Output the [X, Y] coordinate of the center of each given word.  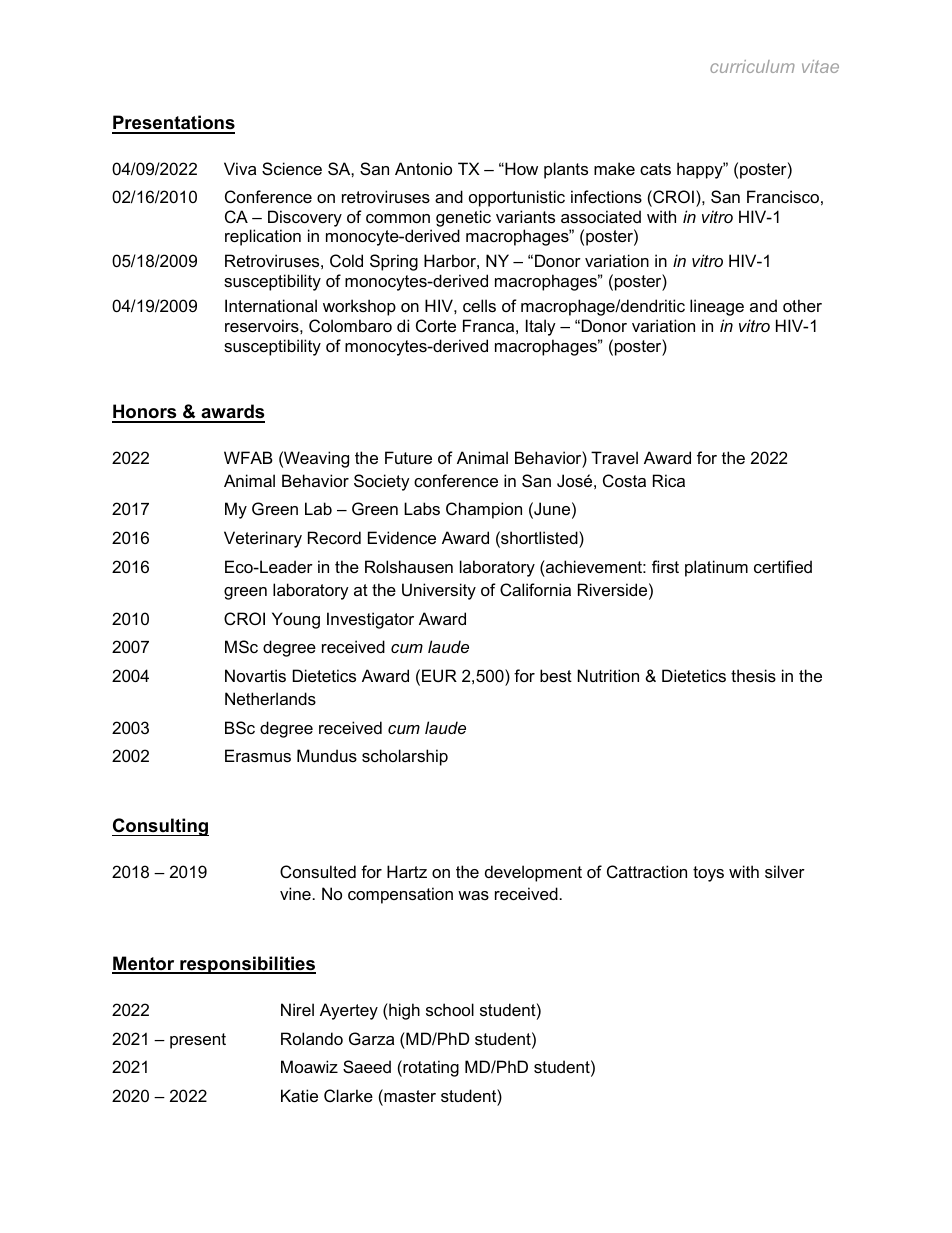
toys [708, 874]
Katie [299, 1095]
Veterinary [263, 539]
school [450, 1009]
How [520, 168]
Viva [240, 168]
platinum [716, 568]
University [439, 591]
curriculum [752, 66]
